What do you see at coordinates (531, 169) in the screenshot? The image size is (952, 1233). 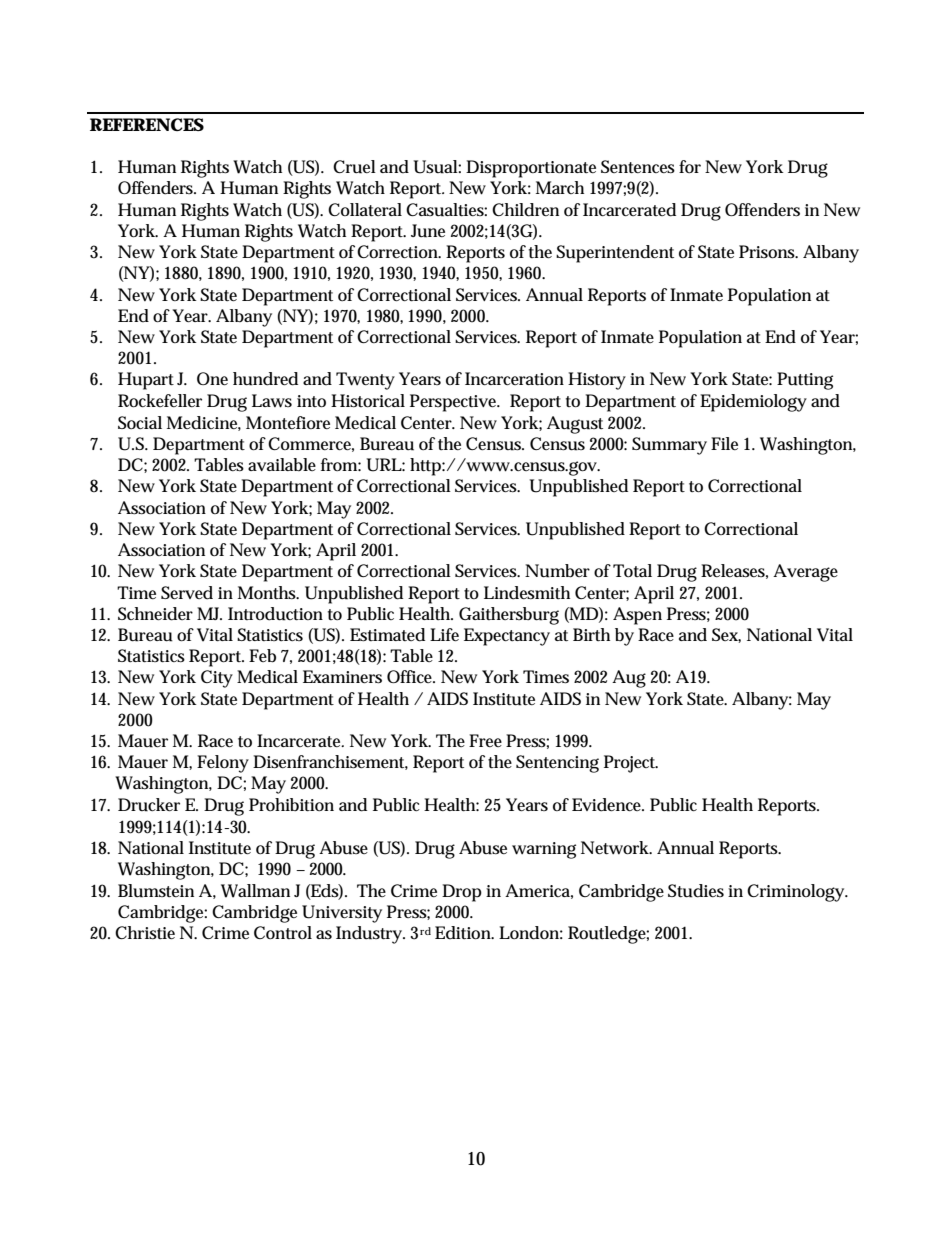 I see `Disproportionate` at bounding box center [531, 169].
